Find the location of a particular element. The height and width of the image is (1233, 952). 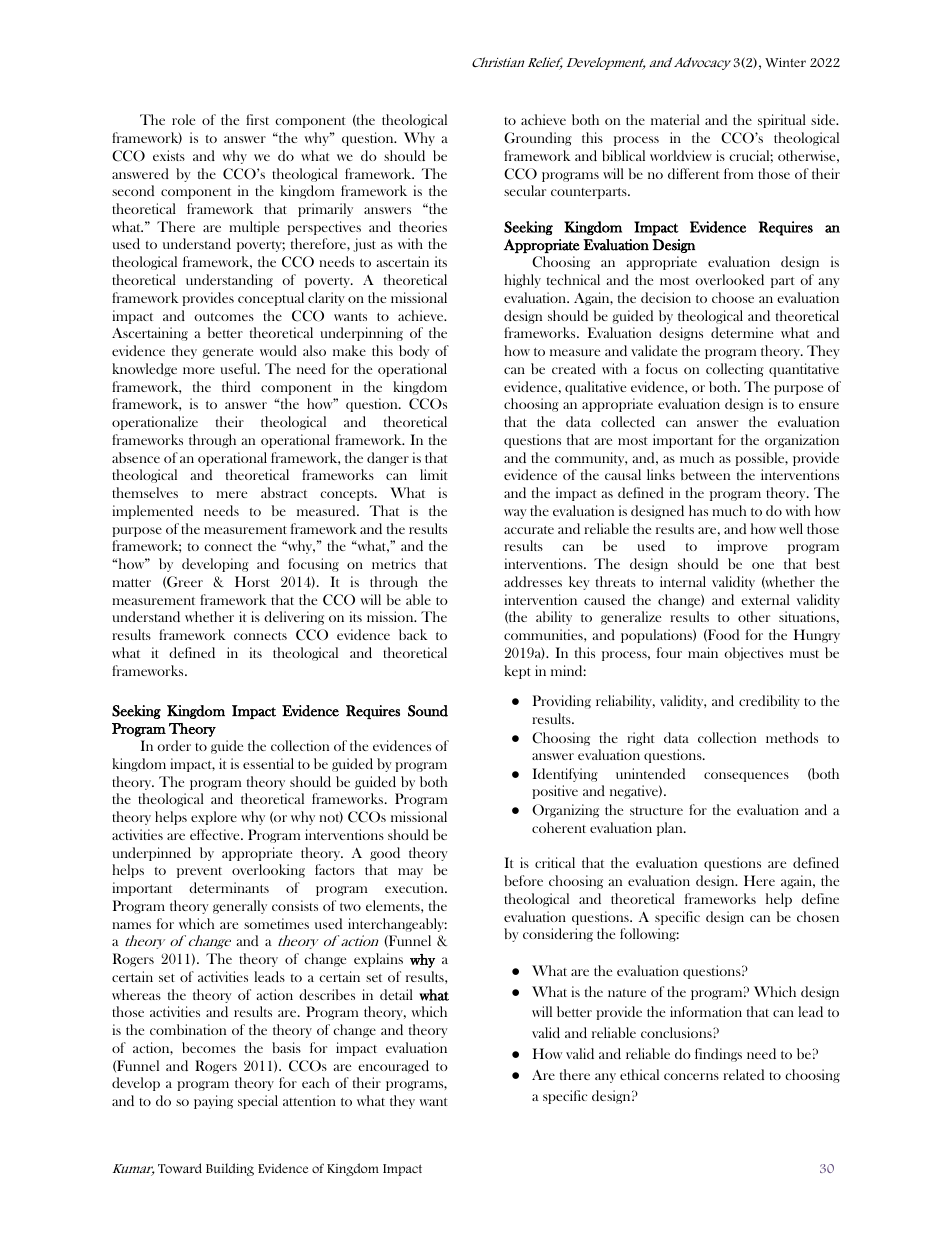

role is located at coordinates (183, 119).
